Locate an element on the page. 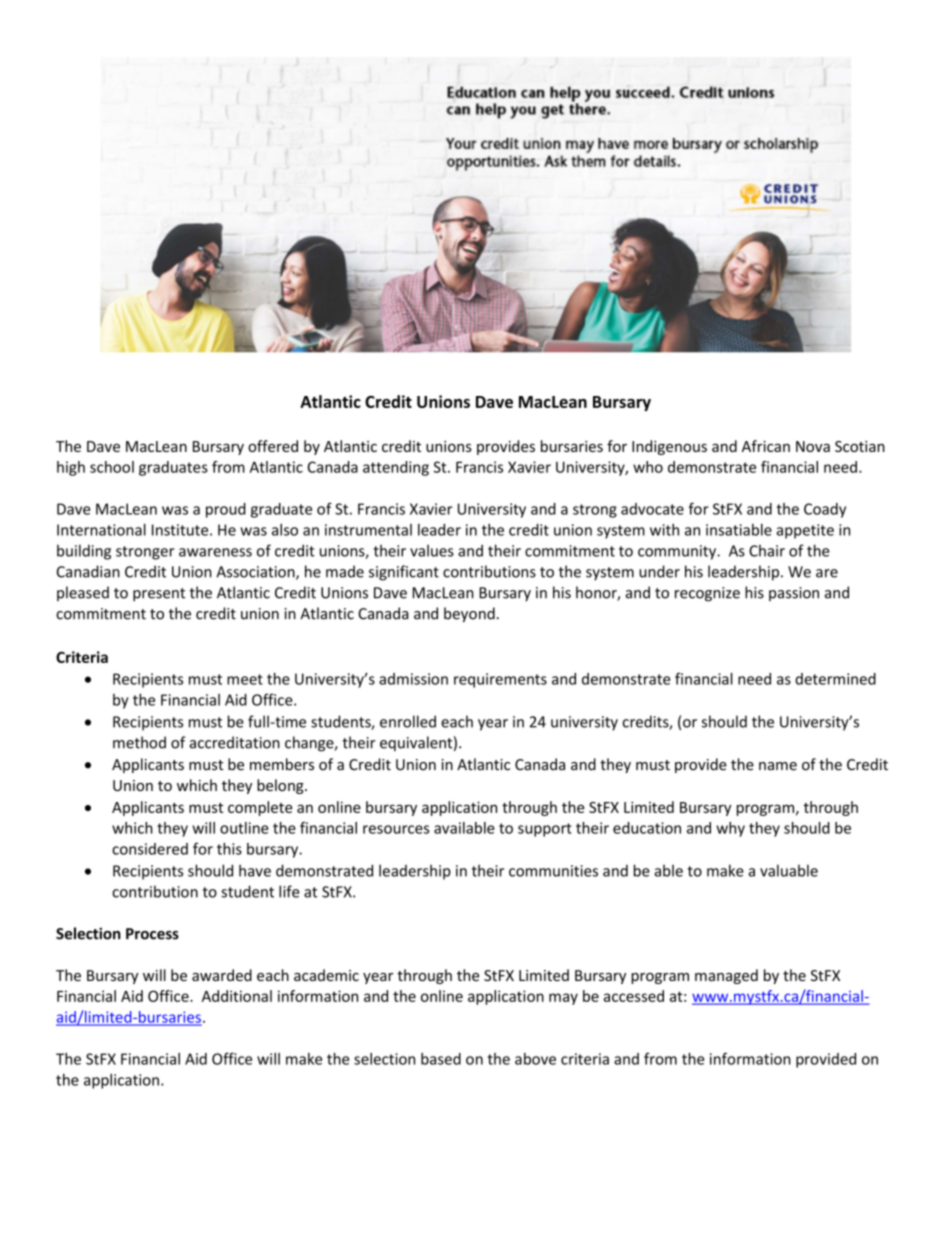 This image has height=1233, width=952. attending is located at coordinates (396, 468).
